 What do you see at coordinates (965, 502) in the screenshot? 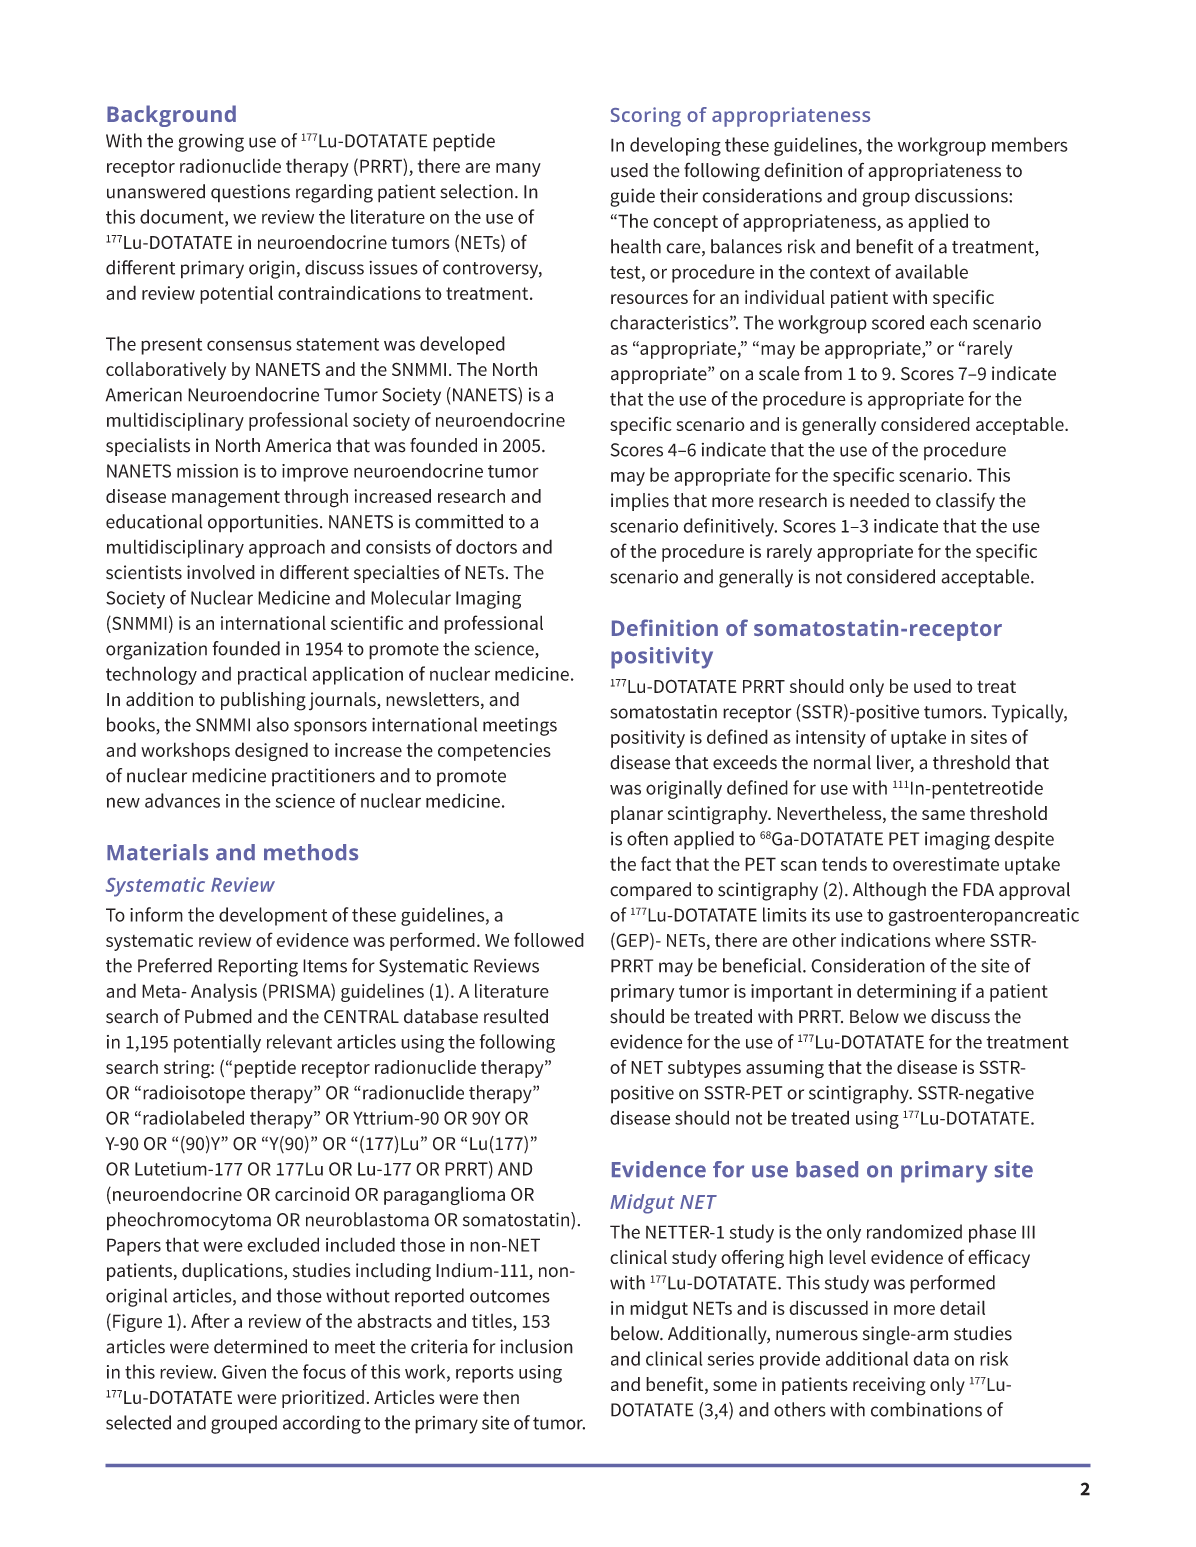
I see `classify` at bounding box center [965, 502].
